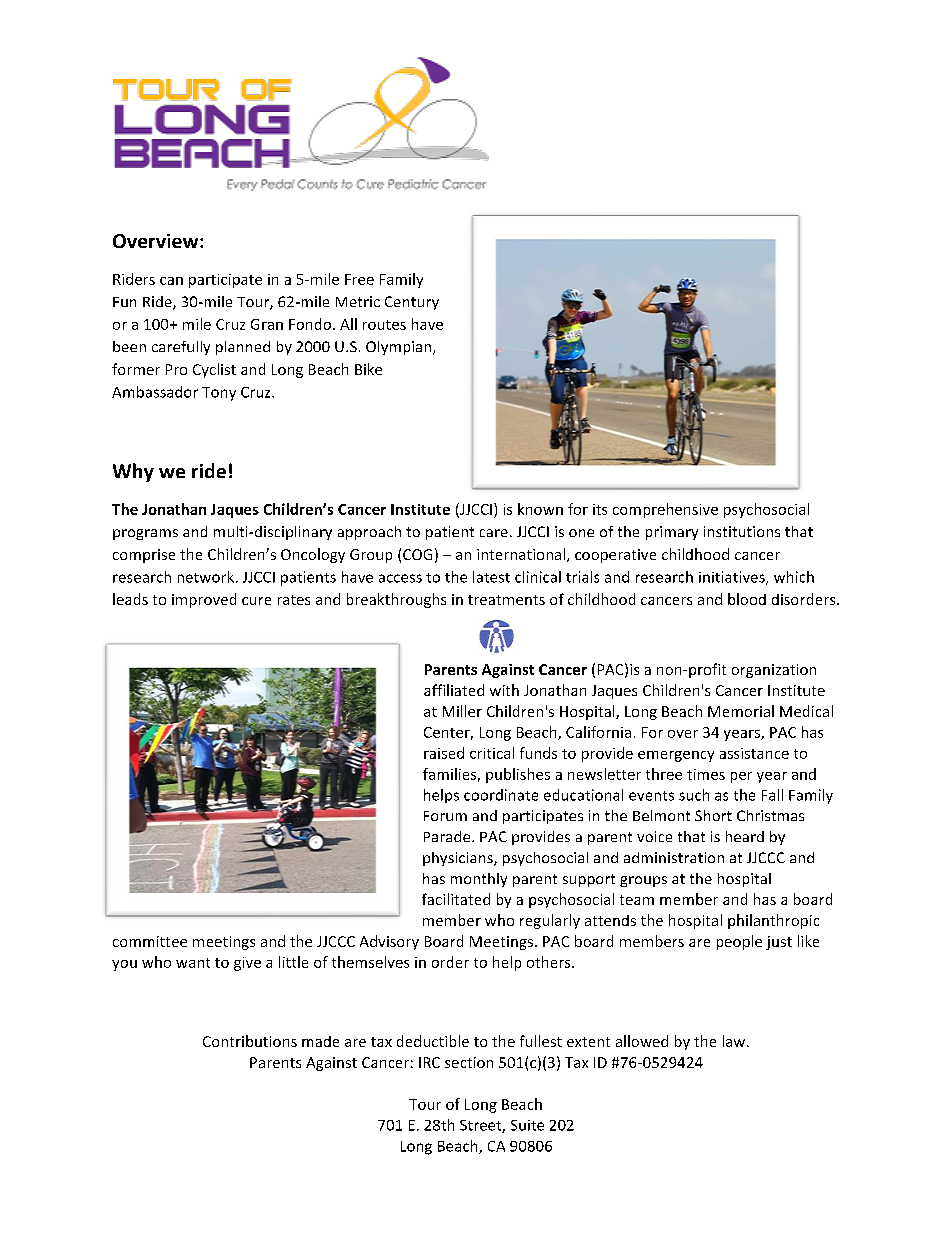  Describe the element at coordinates (250, 1041) in the image. I see `Contributions` at that location.
